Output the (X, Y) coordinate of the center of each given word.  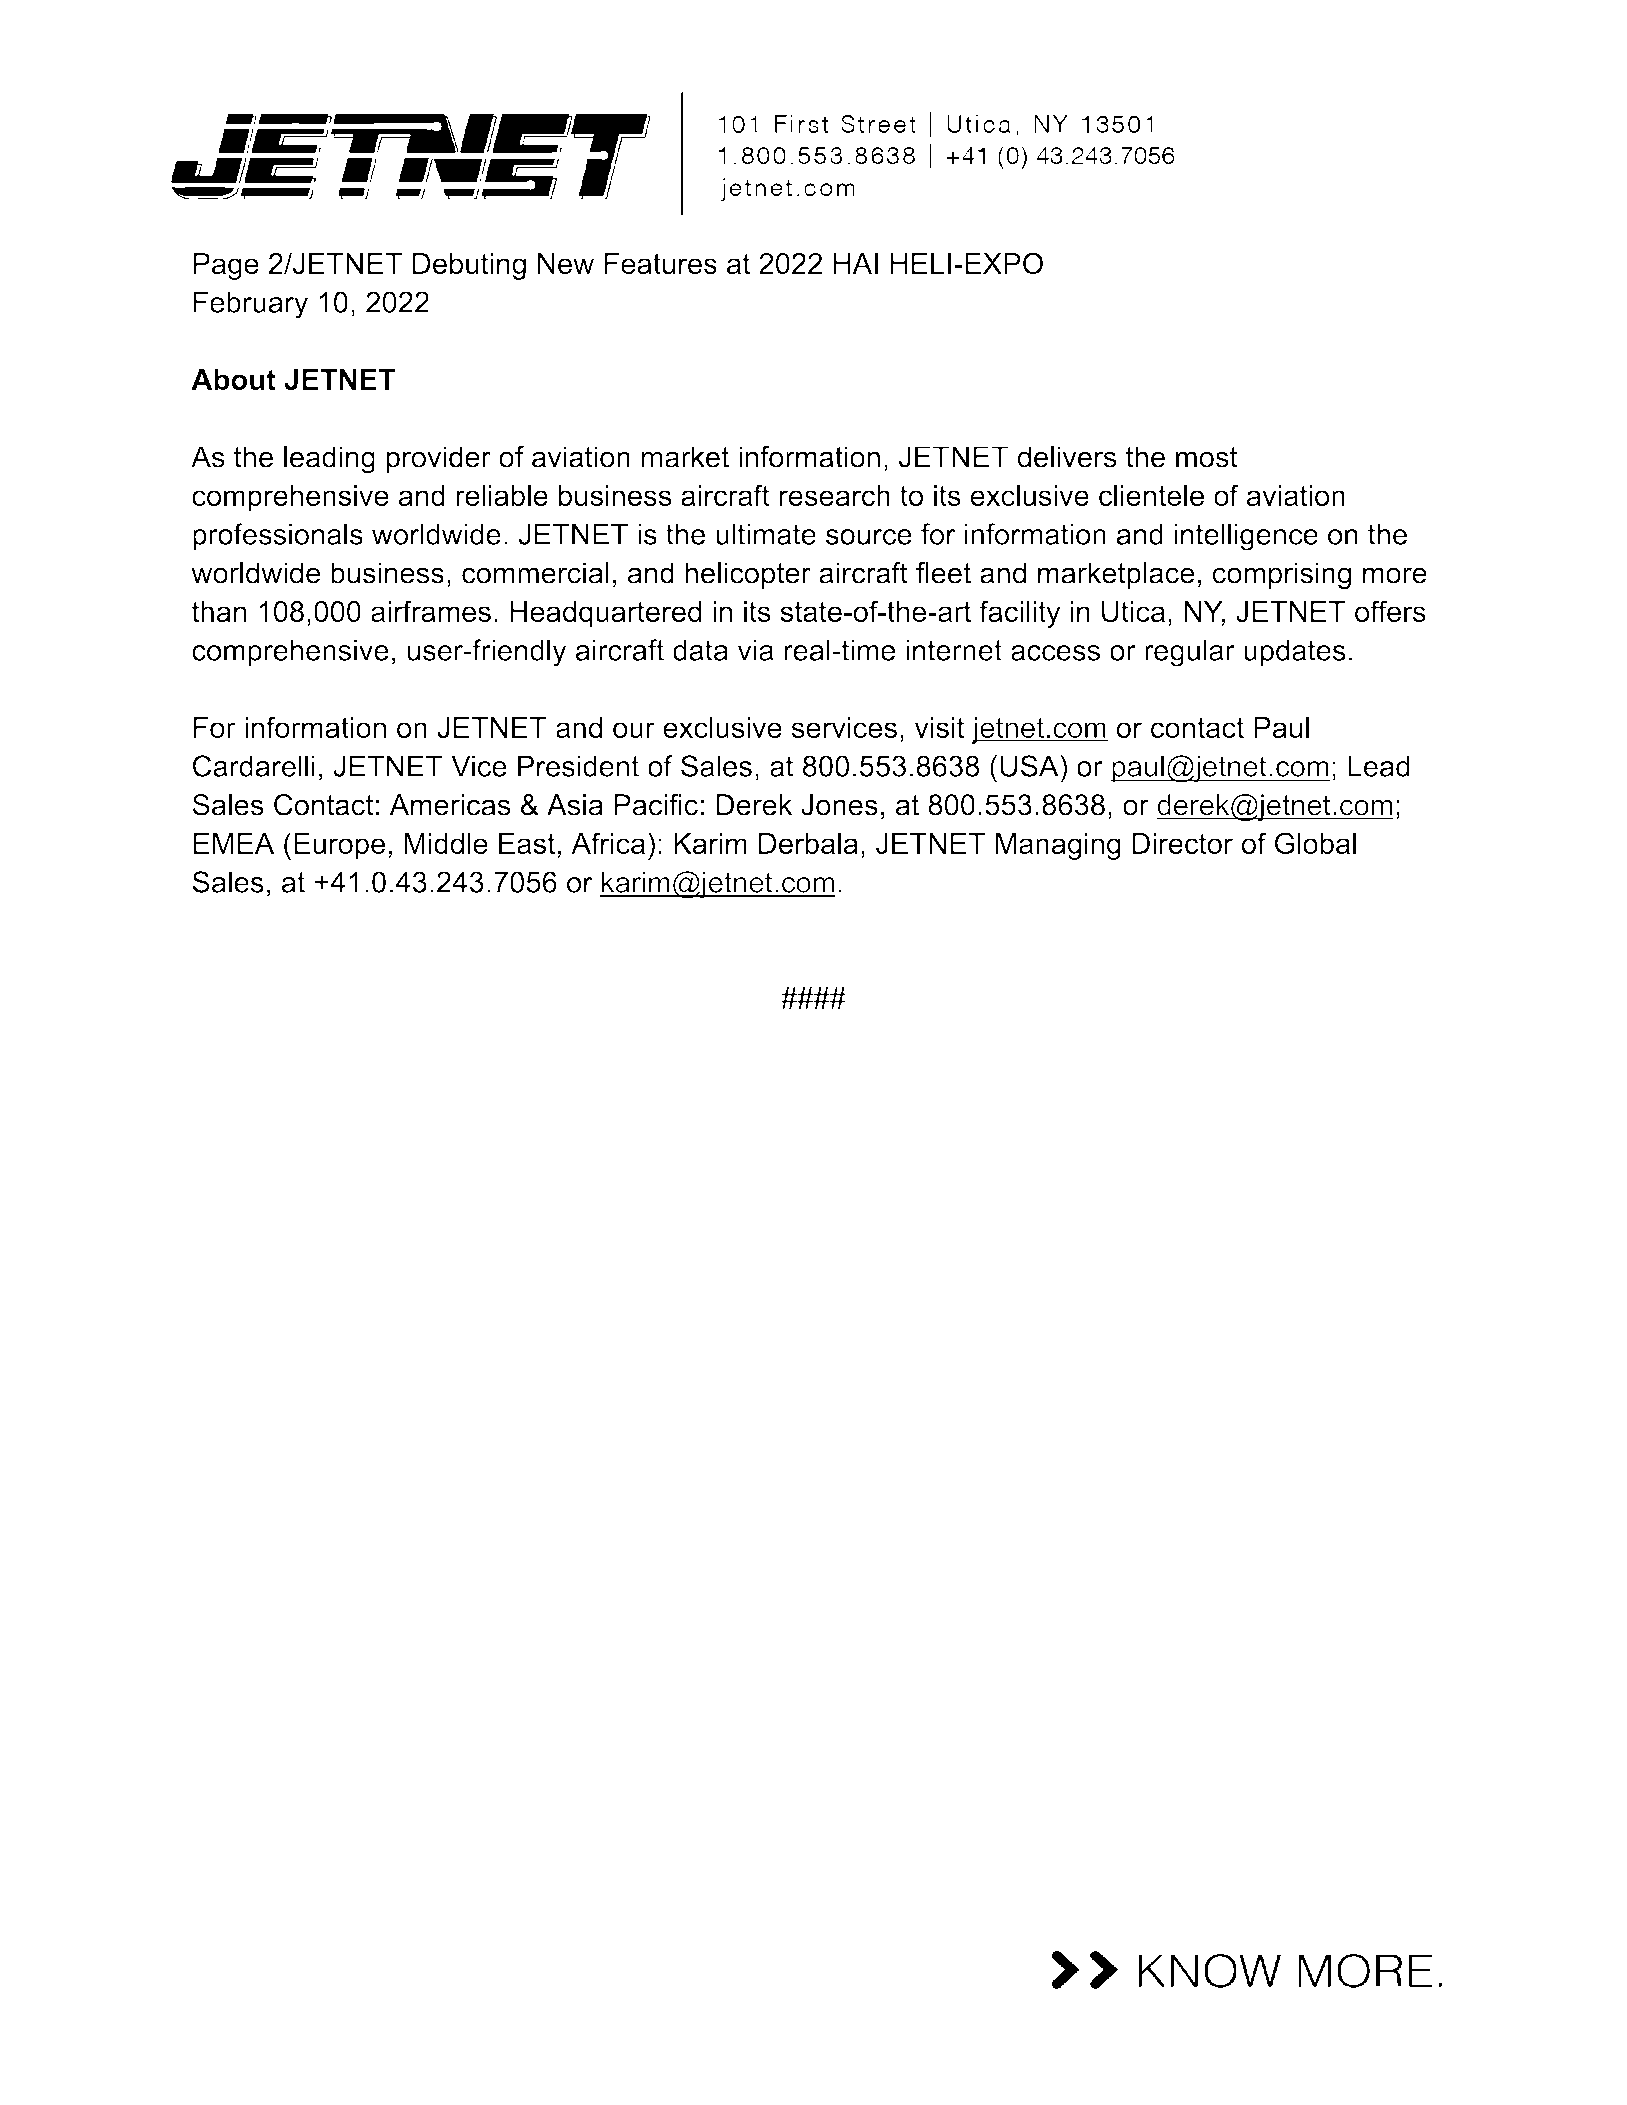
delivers (1067, 457)
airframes (431, 611)
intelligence (1246, 537)
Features (661, 263)
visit (940, 727)
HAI (856, 263)
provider (438, 459)
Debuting (469, 266)
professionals (278, 537)
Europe (339, 846)
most (1207, 457)
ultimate (766, 534)
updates (1295, 653)
